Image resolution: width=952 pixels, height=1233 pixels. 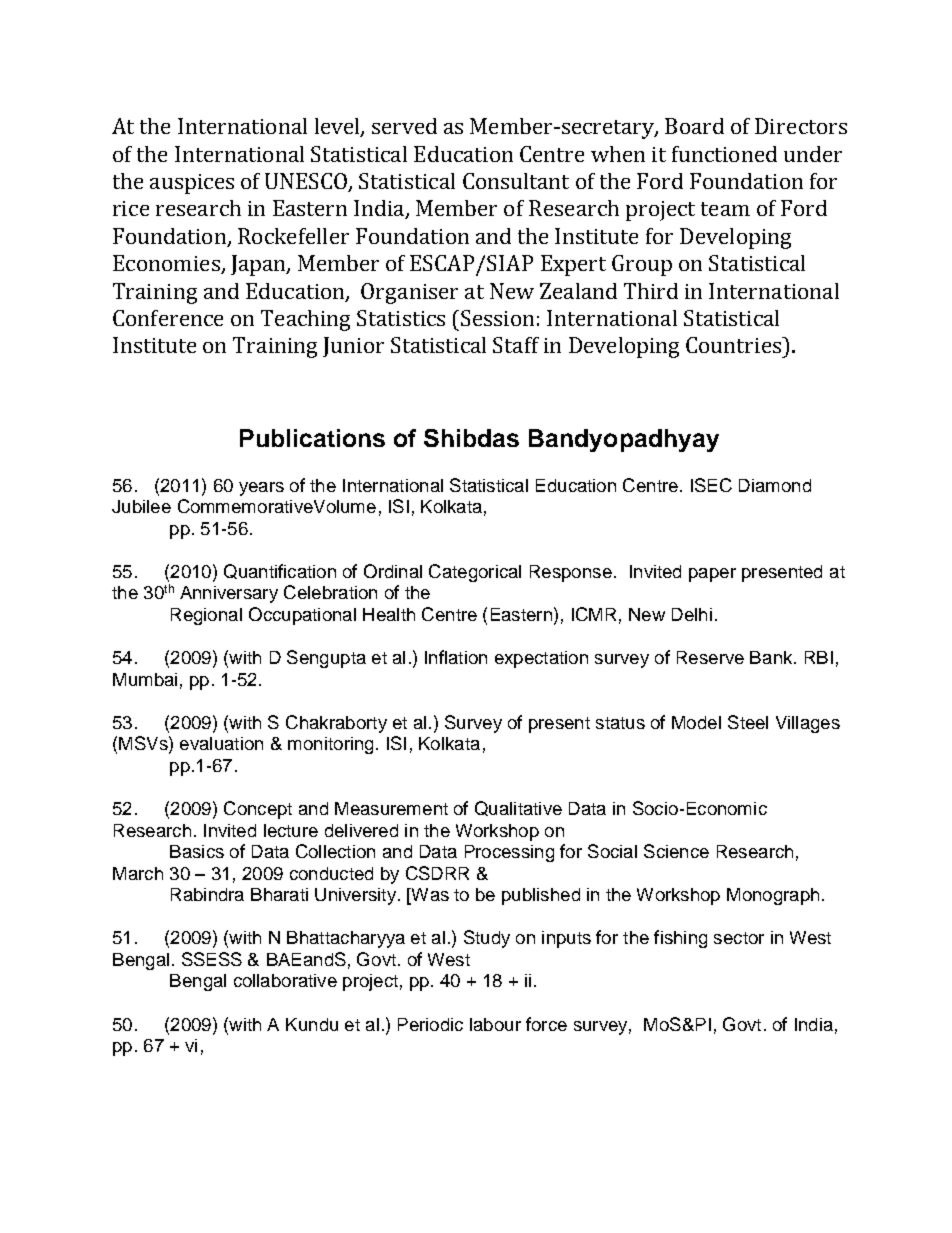 What do you see at coordinates (475, 573) in the image?
I see `Categorical` at bounding box center [475, 573].
